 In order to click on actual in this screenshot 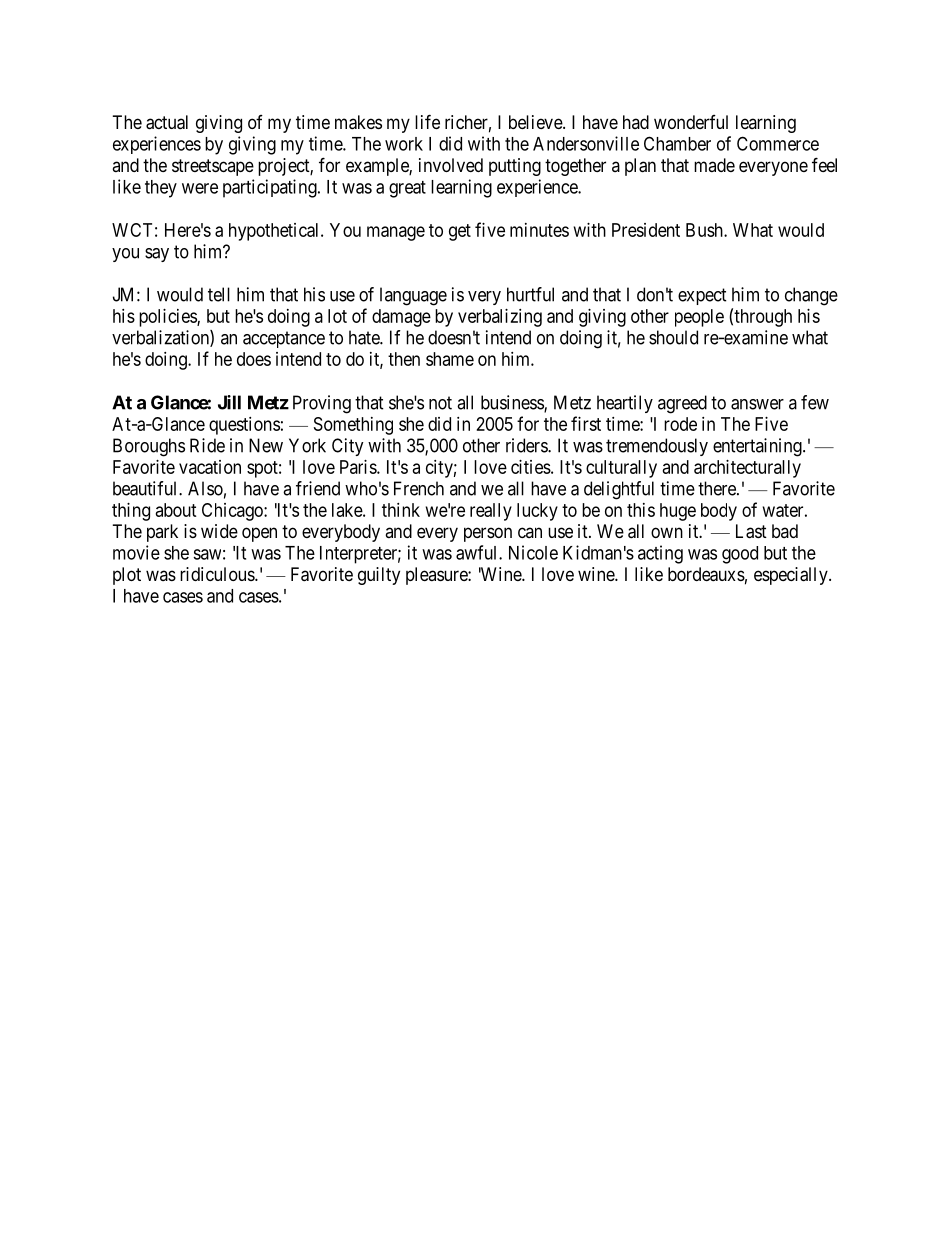, I will do `click(167, 122)`.
